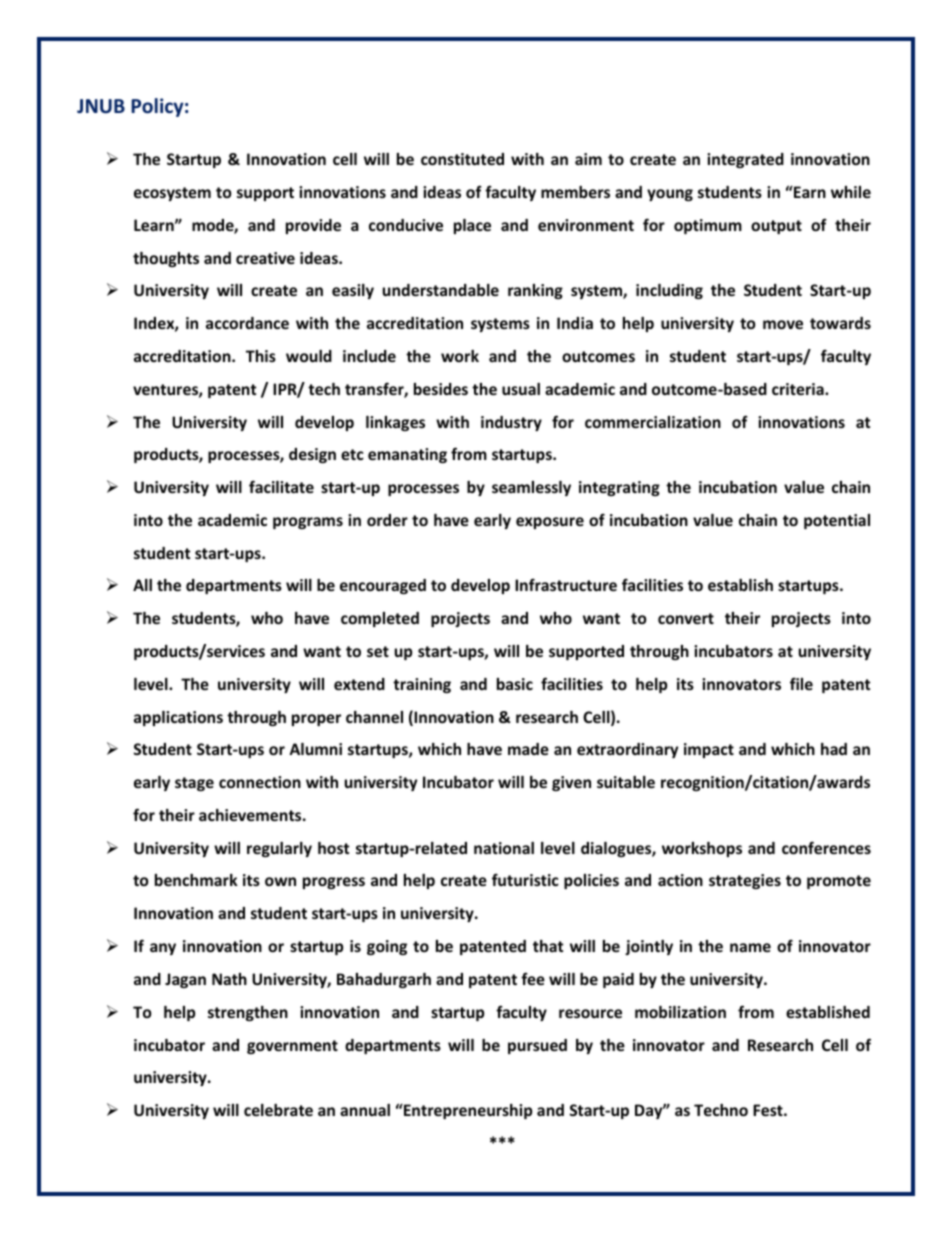 This screenshot has height=1233, width=952. Describe the element at coordinates (745, 160) in the screenshot. I see `integrated` at that location.
